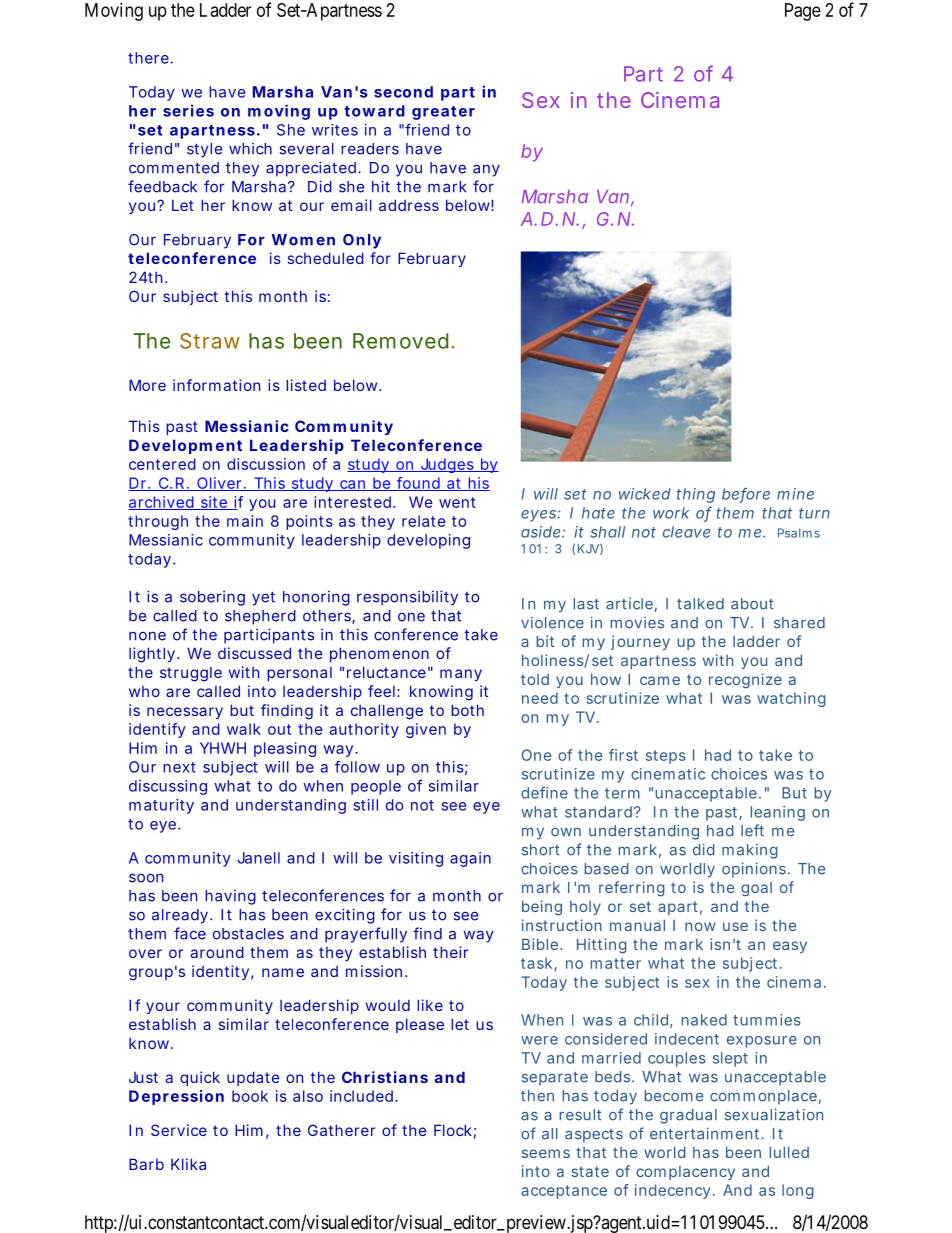 This screenshot has height=1233, width=952. What do you see at coordinates (179, 1130) in the screenshot?
I see `Service` at bounding box center [179, 1130].
